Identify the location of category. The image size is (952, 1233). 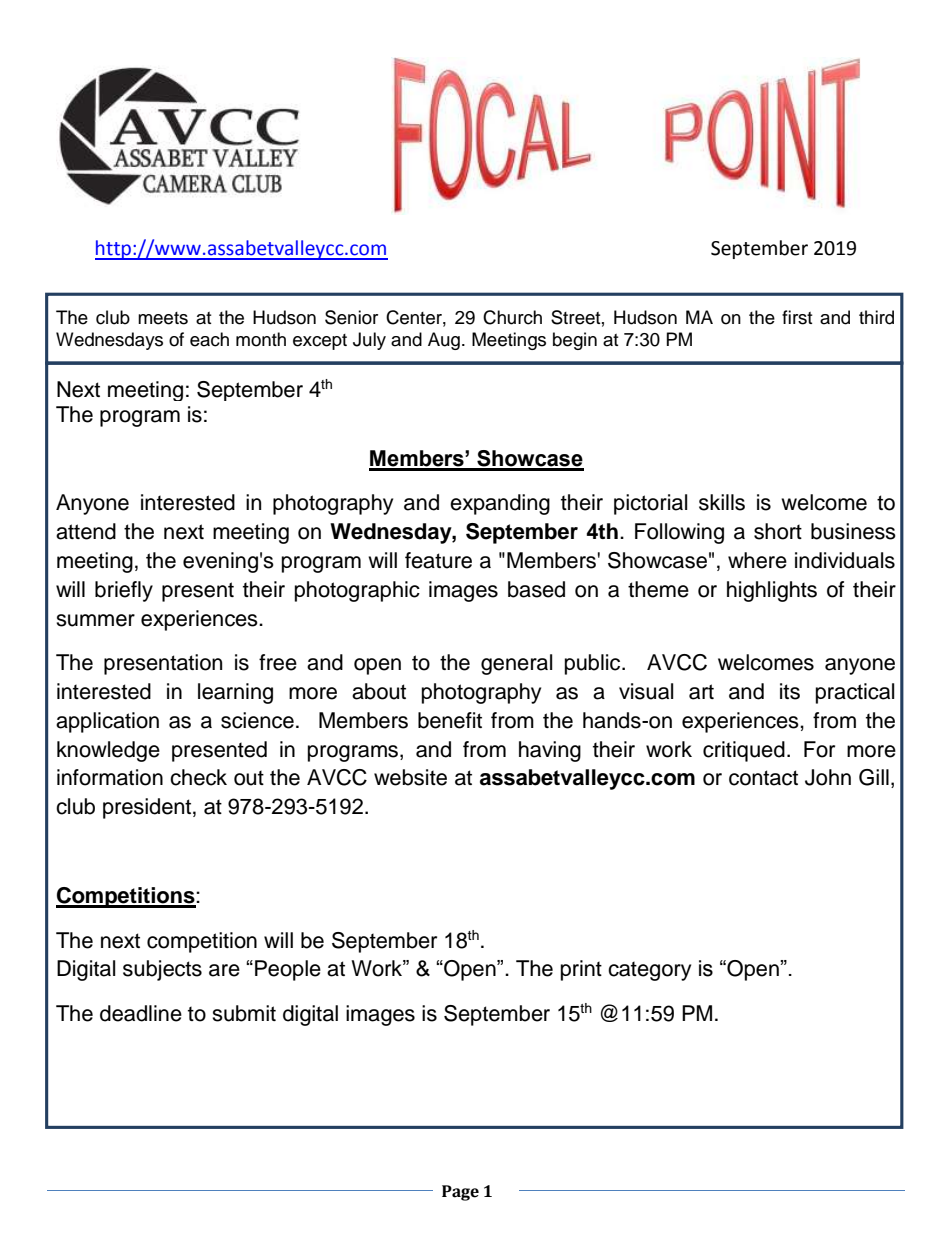
(649, 971).
